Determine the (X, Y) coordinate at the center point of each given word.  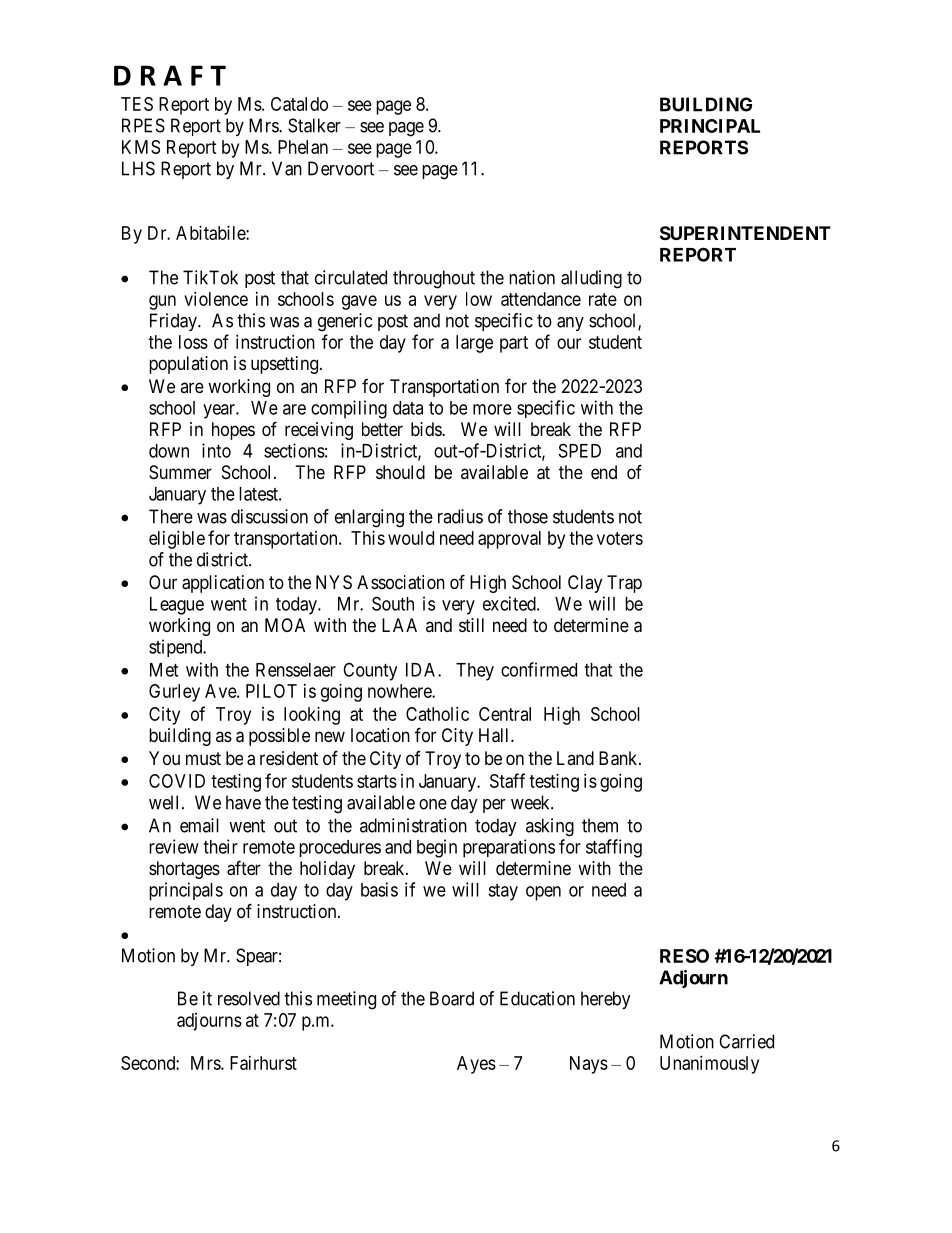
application (223, 584)
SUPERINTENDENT (745, 233)
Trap (624, 584)
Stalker (314, 125)
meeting (346, 1000)
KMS (141, 147)
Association (401, 582)
